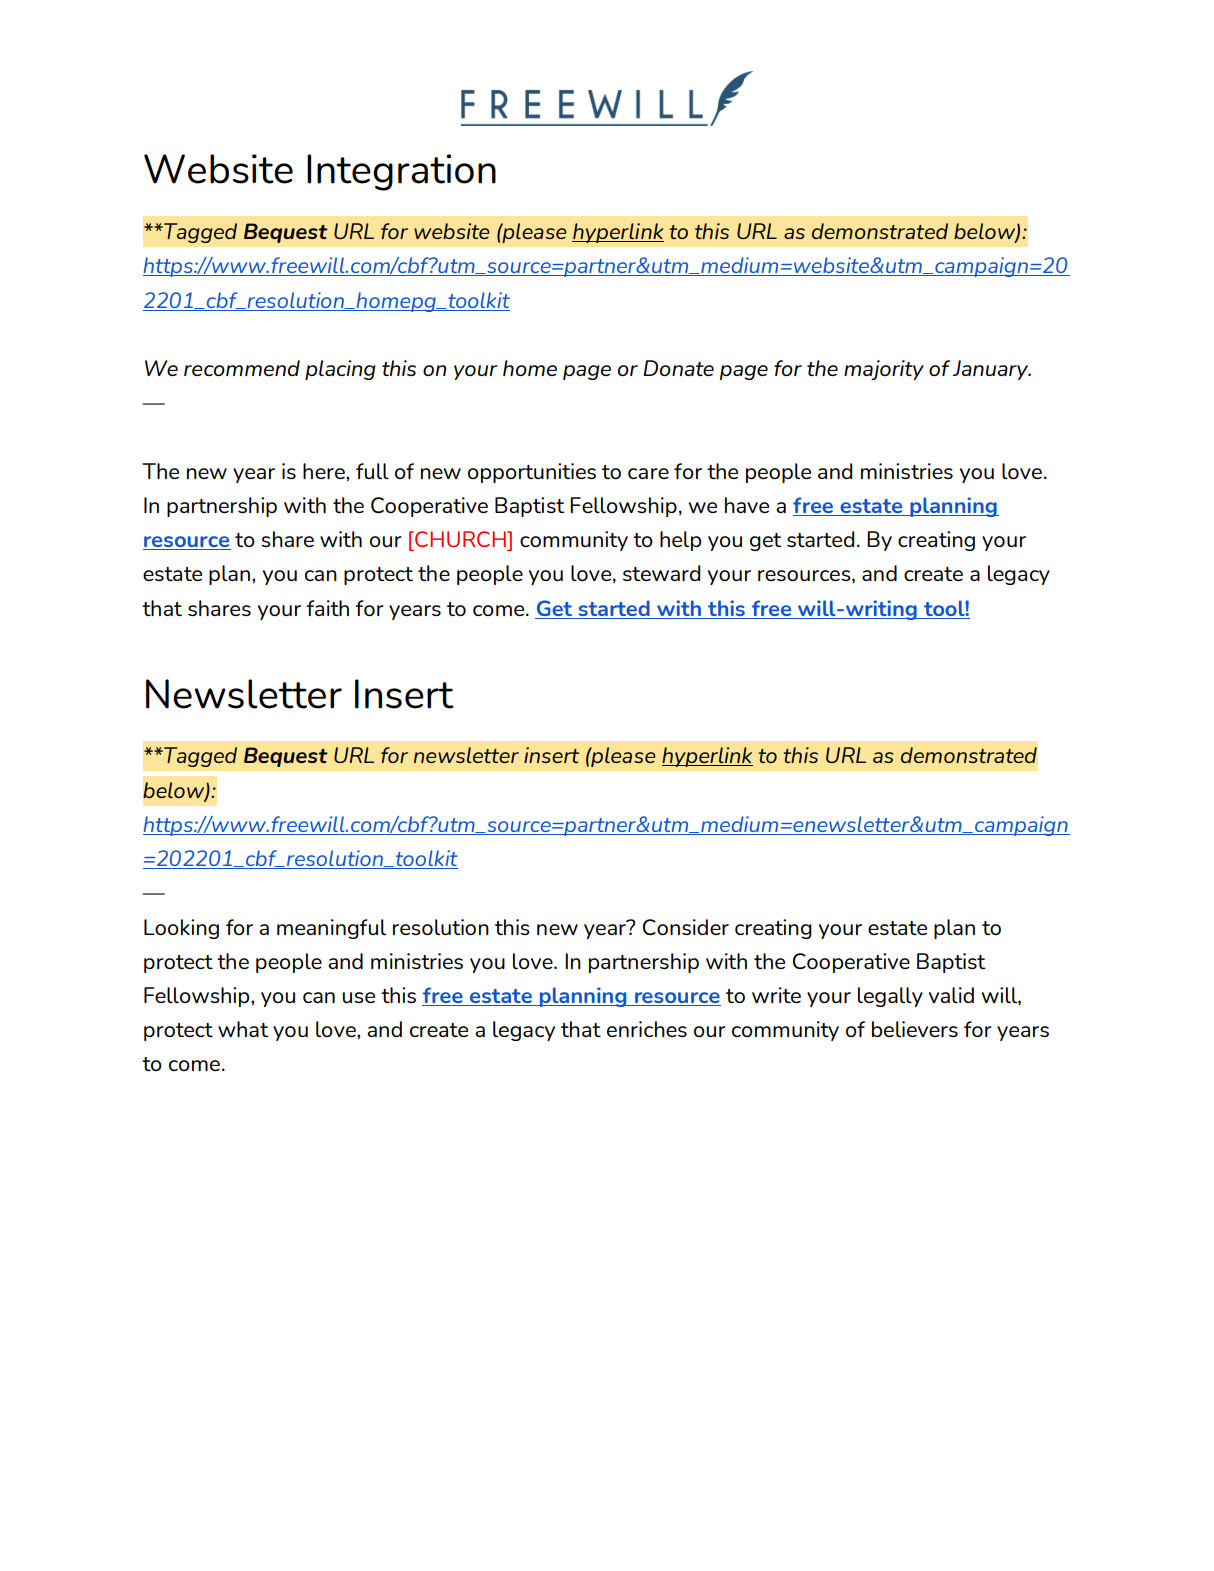 The height and width of the image is (1571, 1214). What do you see at coordinates (661, 573) in the image?
I see `steward` at bounding box center [661, 573].
